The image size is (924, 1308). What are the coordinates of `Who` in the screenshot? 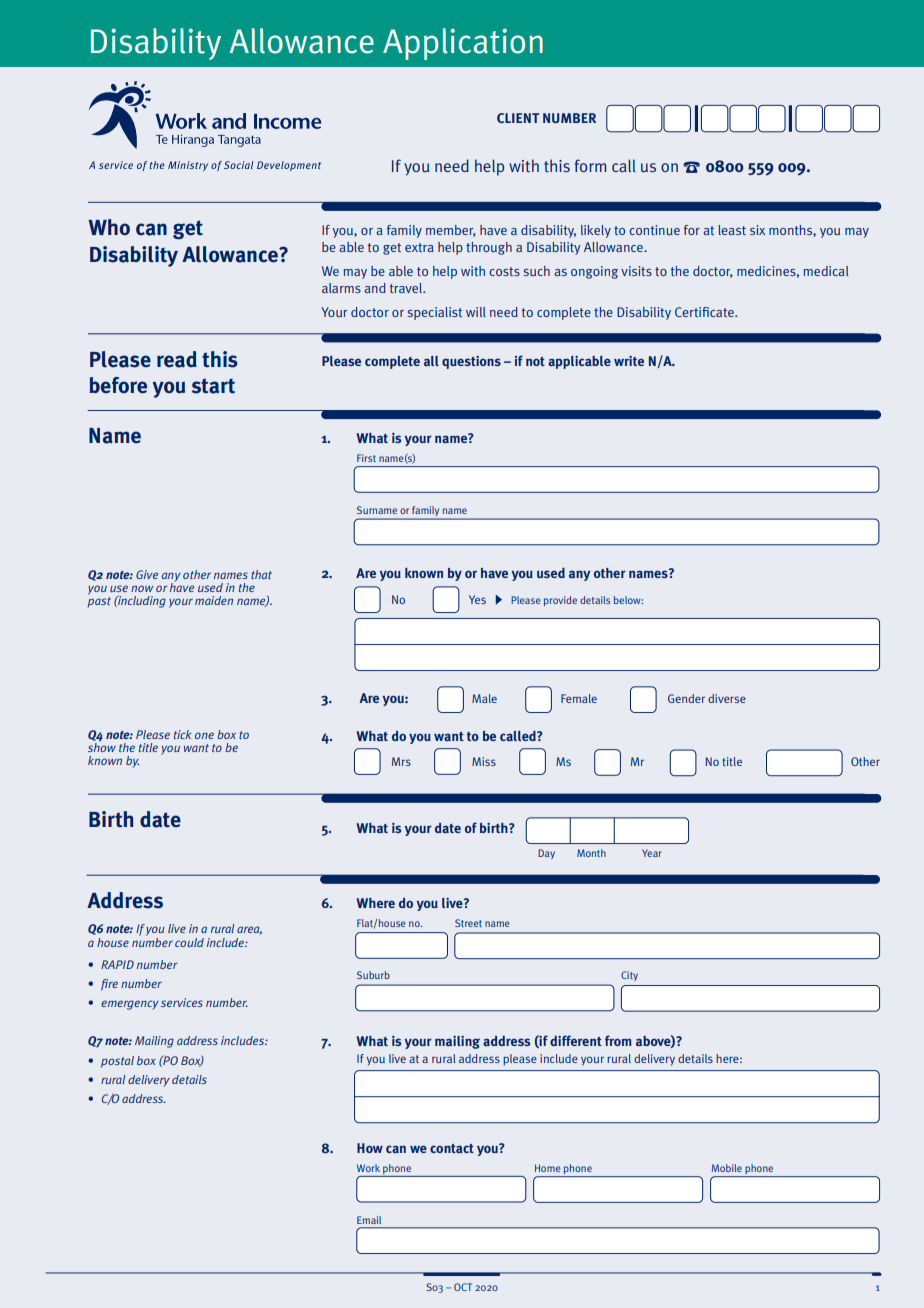 It's located at (109, 227).
